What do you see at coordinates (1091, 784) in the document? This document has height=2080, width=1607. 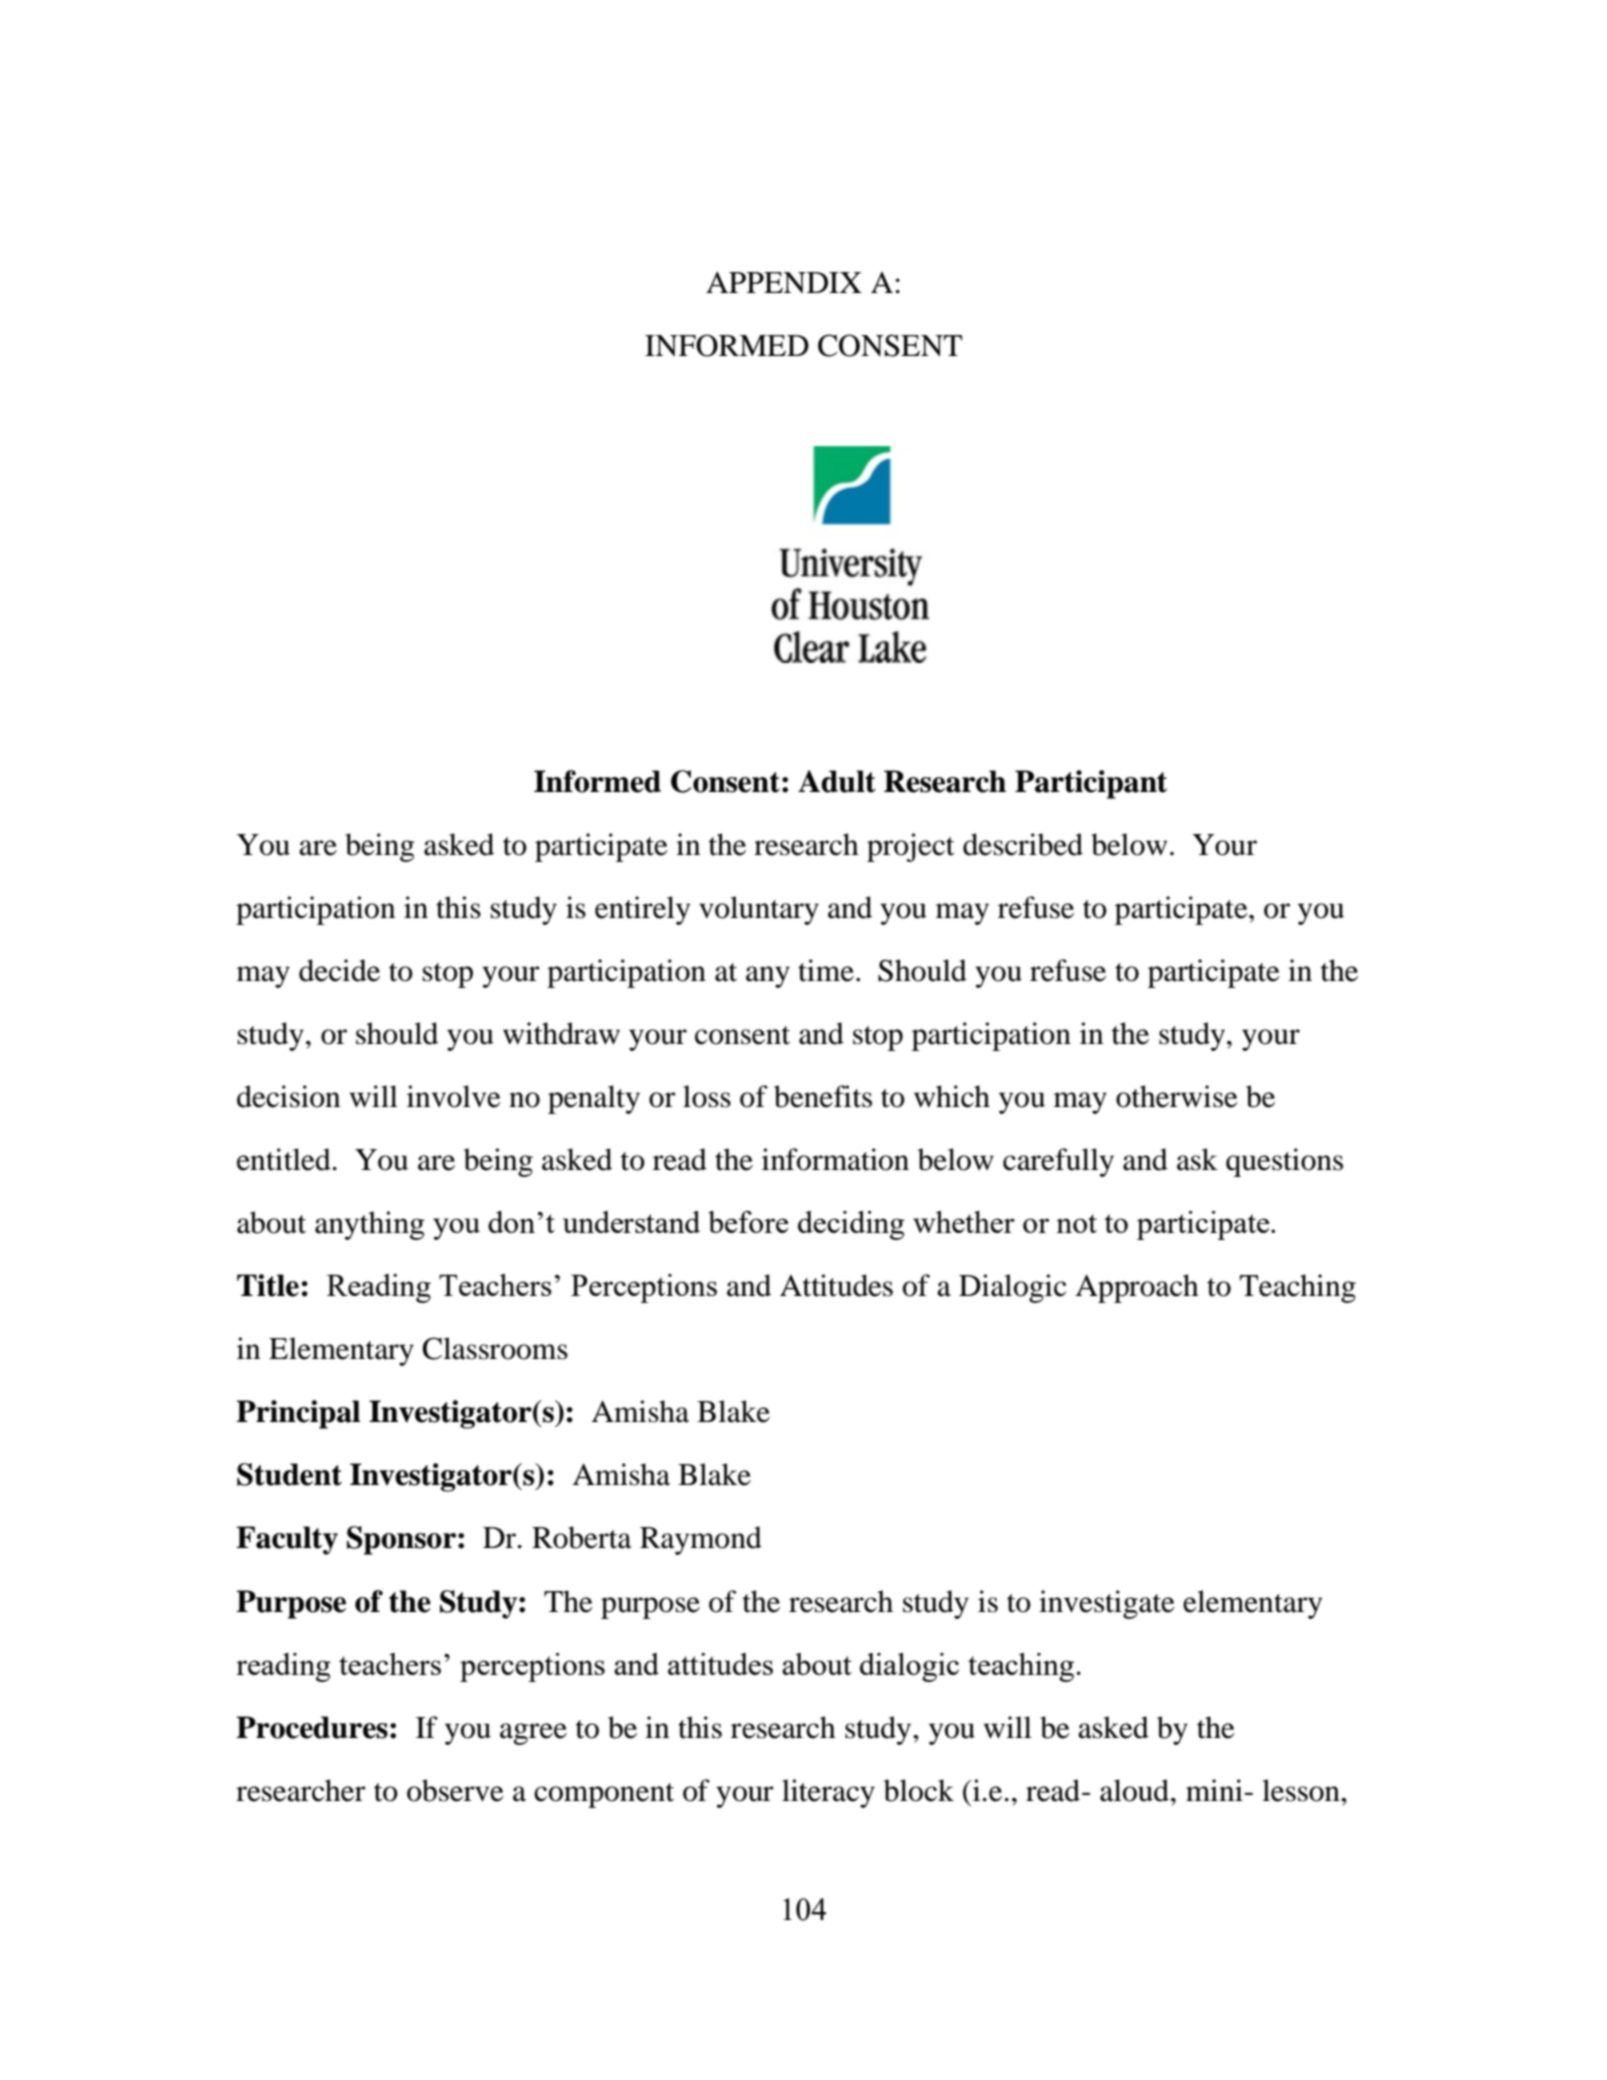 I see `Participant` at bounding box center [1091, 784].
